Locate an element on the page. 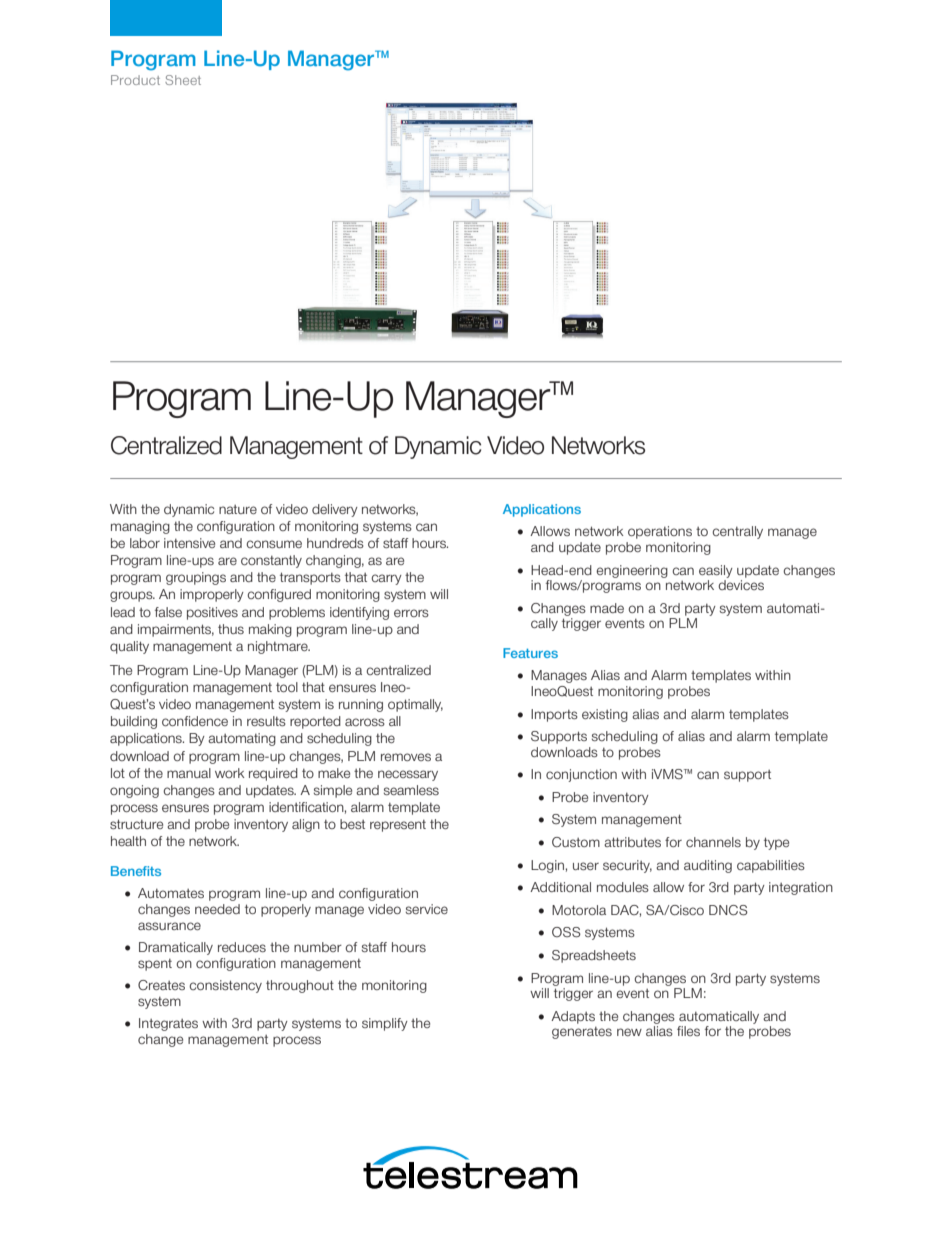 The height and width of the document is (1233, 952). confidence is located at coordinates (195, 721).
